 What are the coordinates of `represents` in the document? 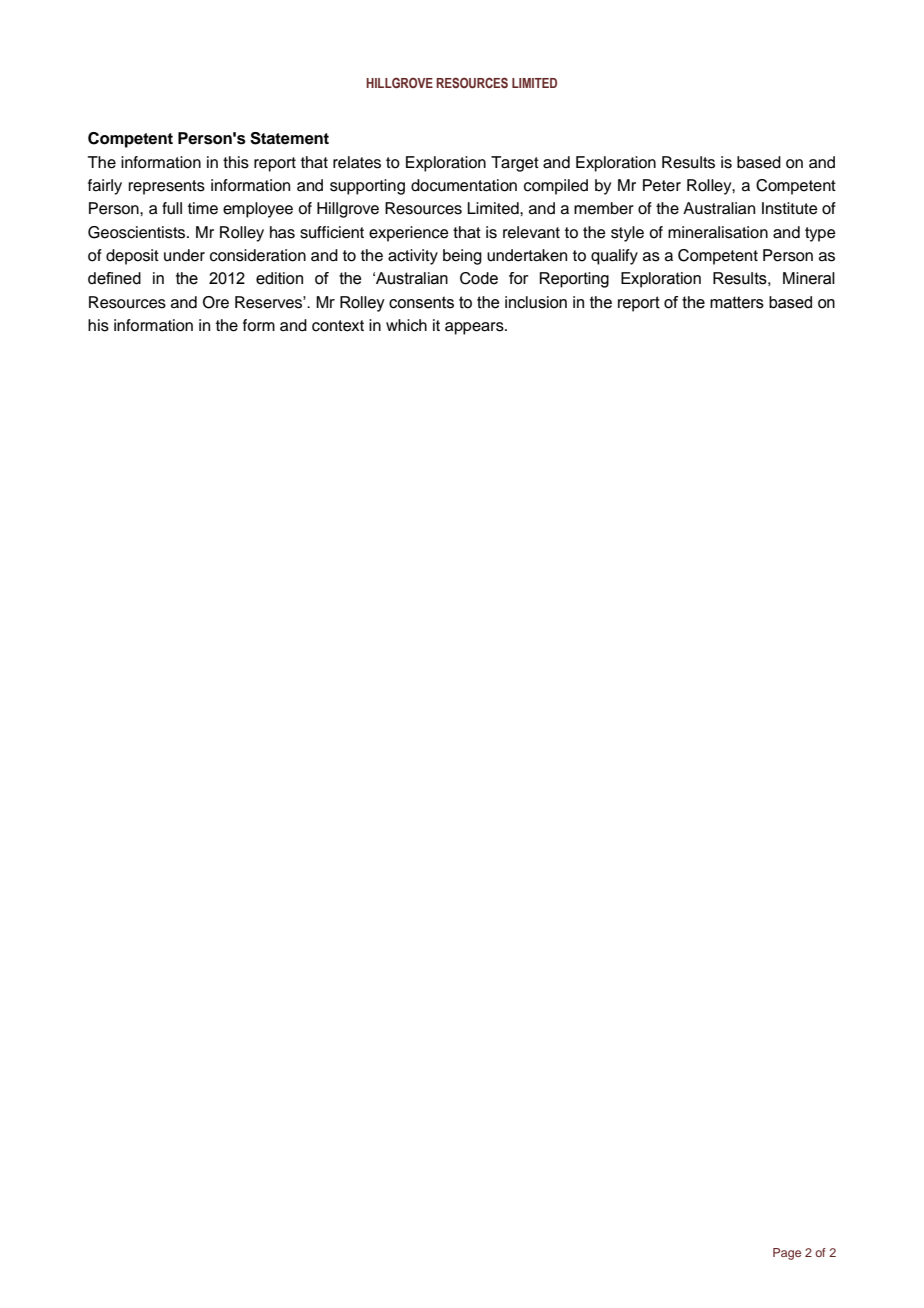 It's located at (167, 187).
